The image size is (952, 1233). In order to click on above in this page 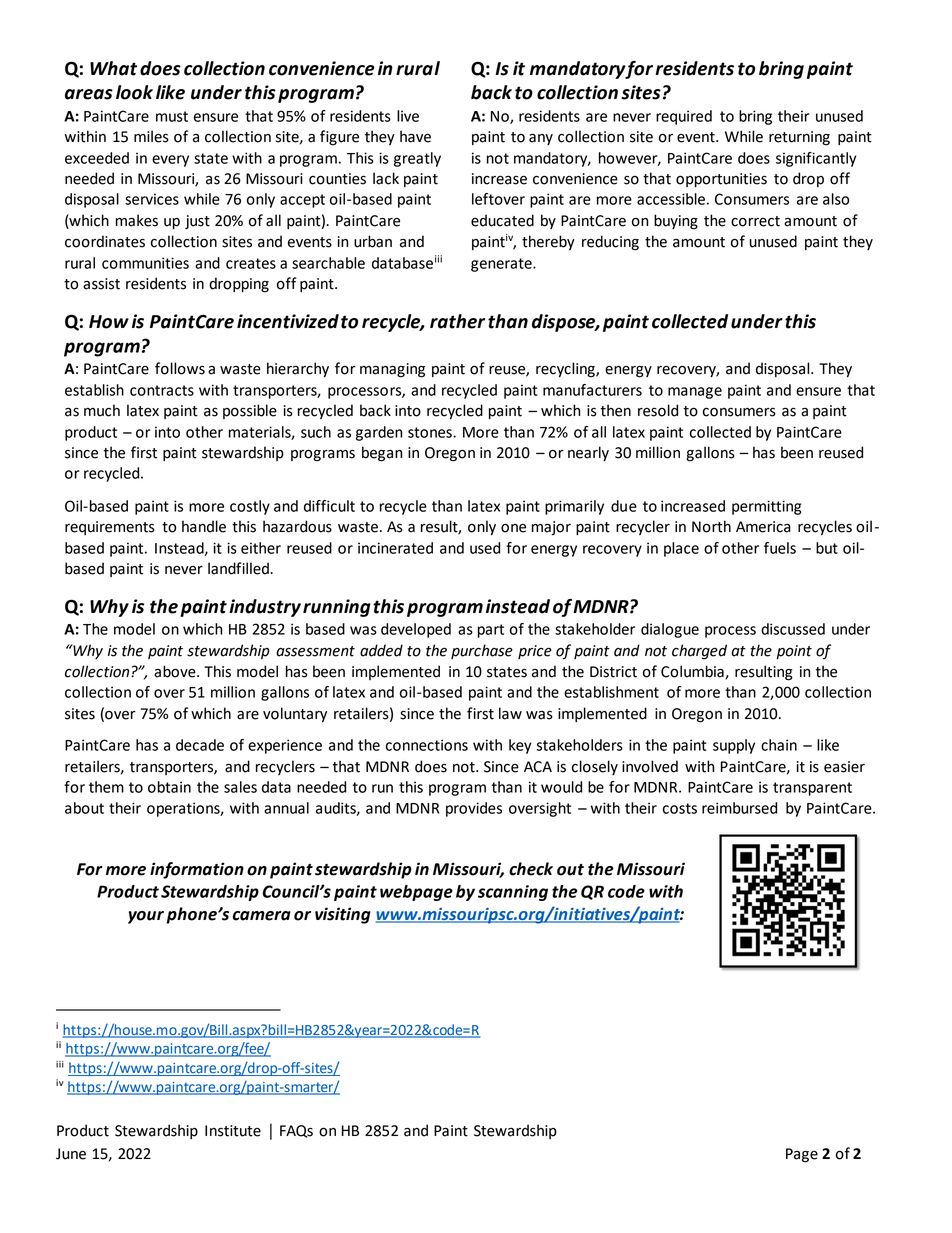, I will do `click(176, 671)`.
